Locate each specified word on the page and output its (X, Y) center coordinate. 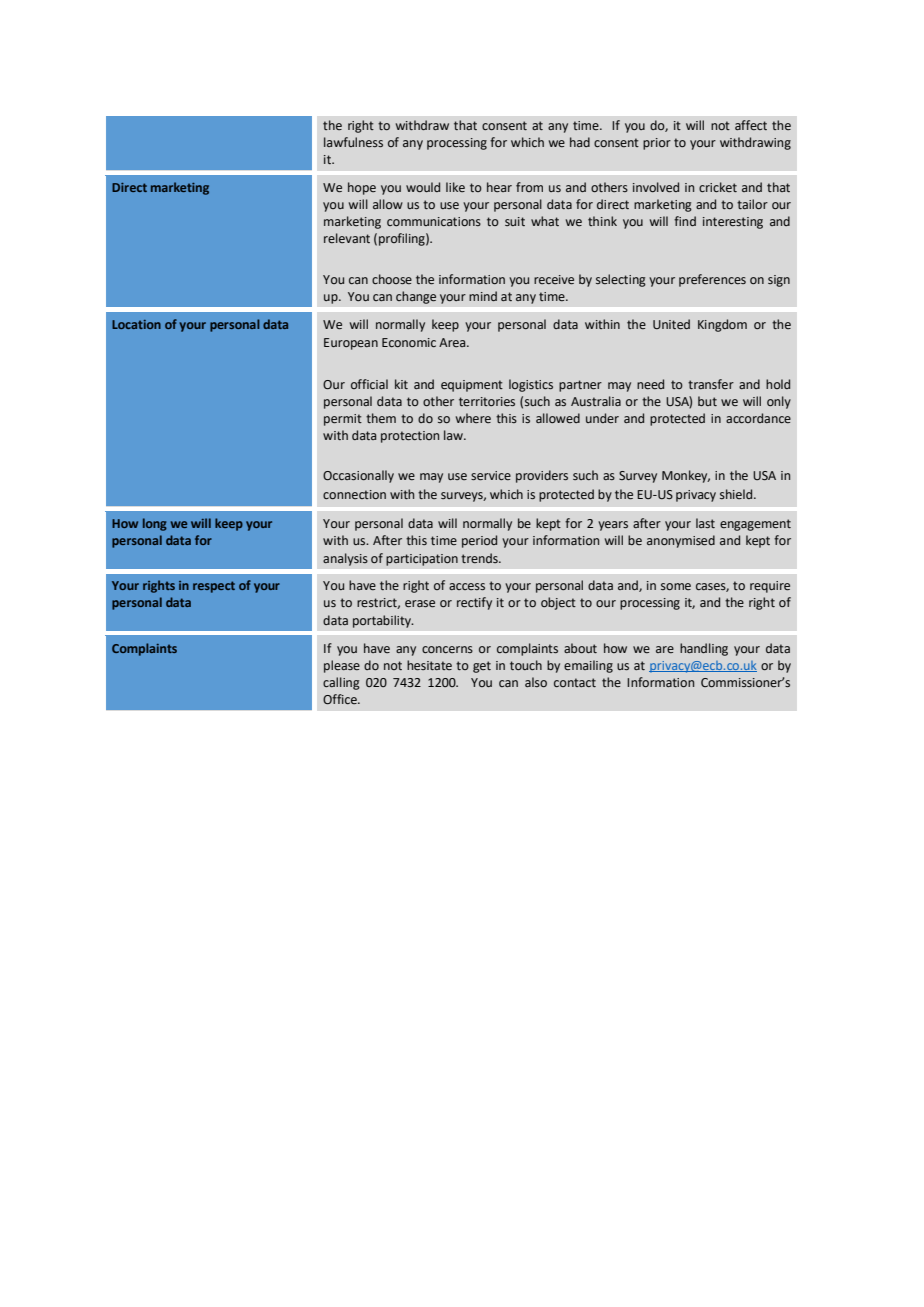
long (155, 524)
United (671, 324)
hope (362, 188)
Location (136, 324)
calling (341, 683)
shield (737, 494)
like (455, 187)
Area (453, 342)
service (491, 475)
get (482, 667)
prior (657, 144)
